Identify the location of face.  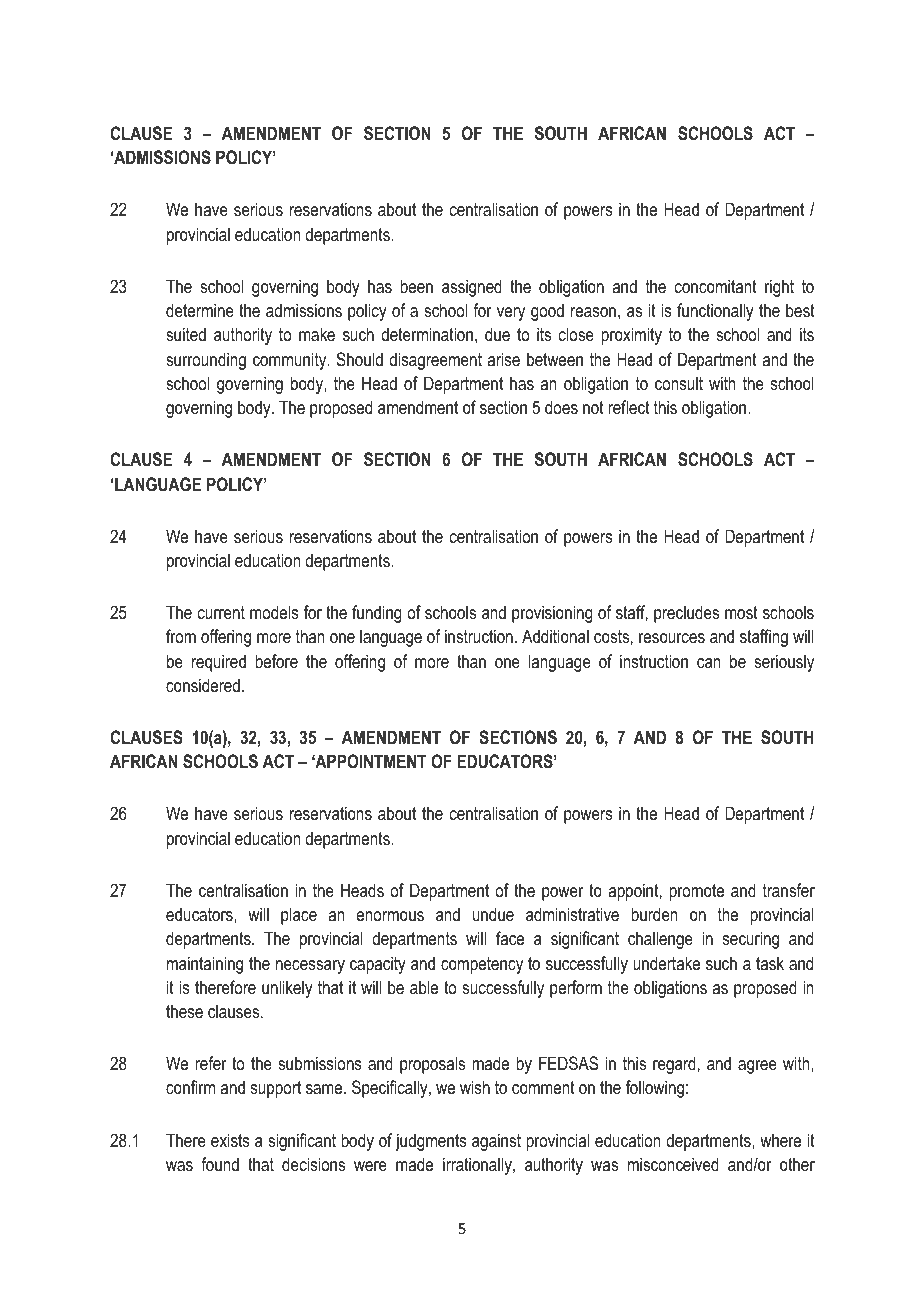
(510, 938).
